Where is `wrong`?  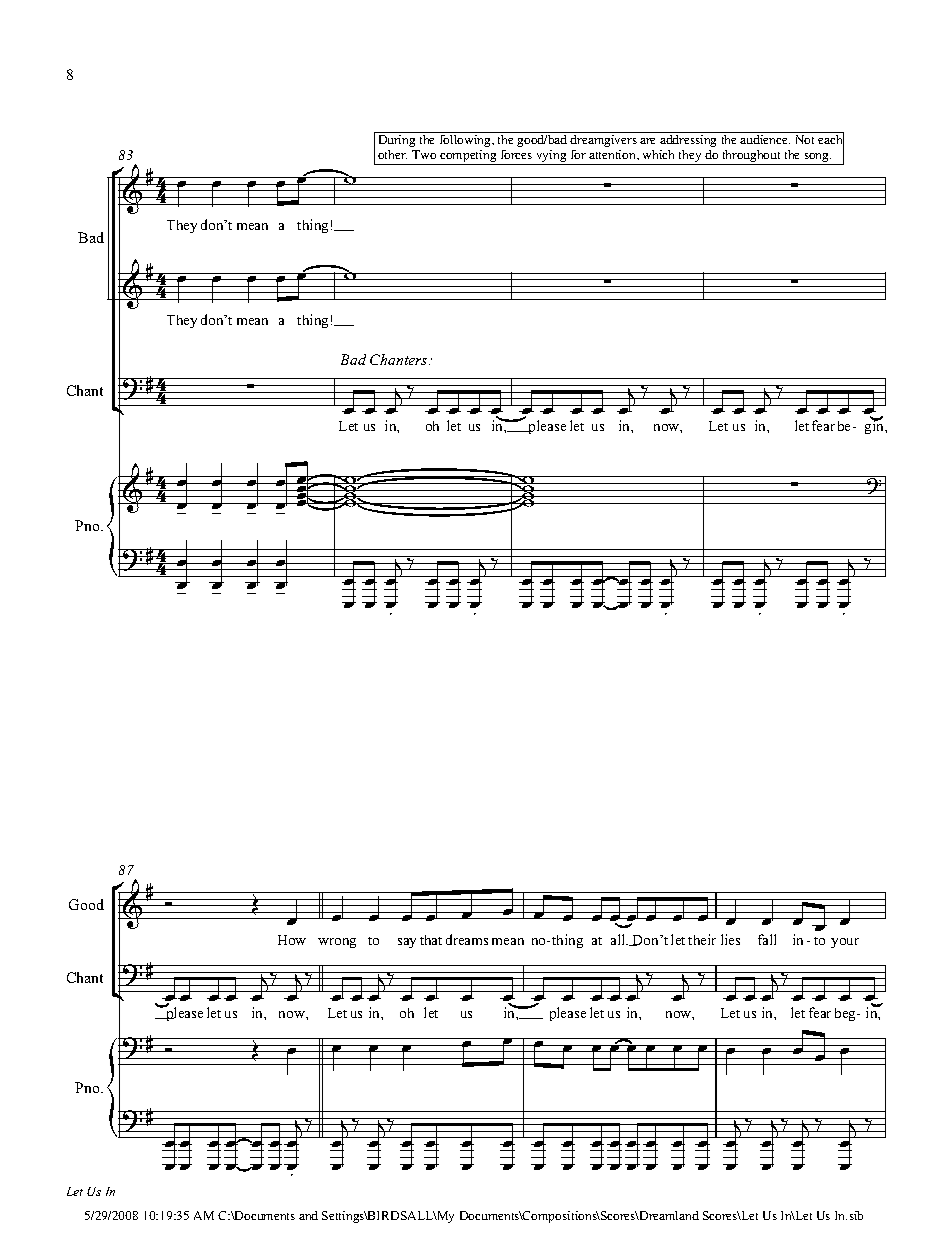 wrong is located at coordinates (337, 943).
